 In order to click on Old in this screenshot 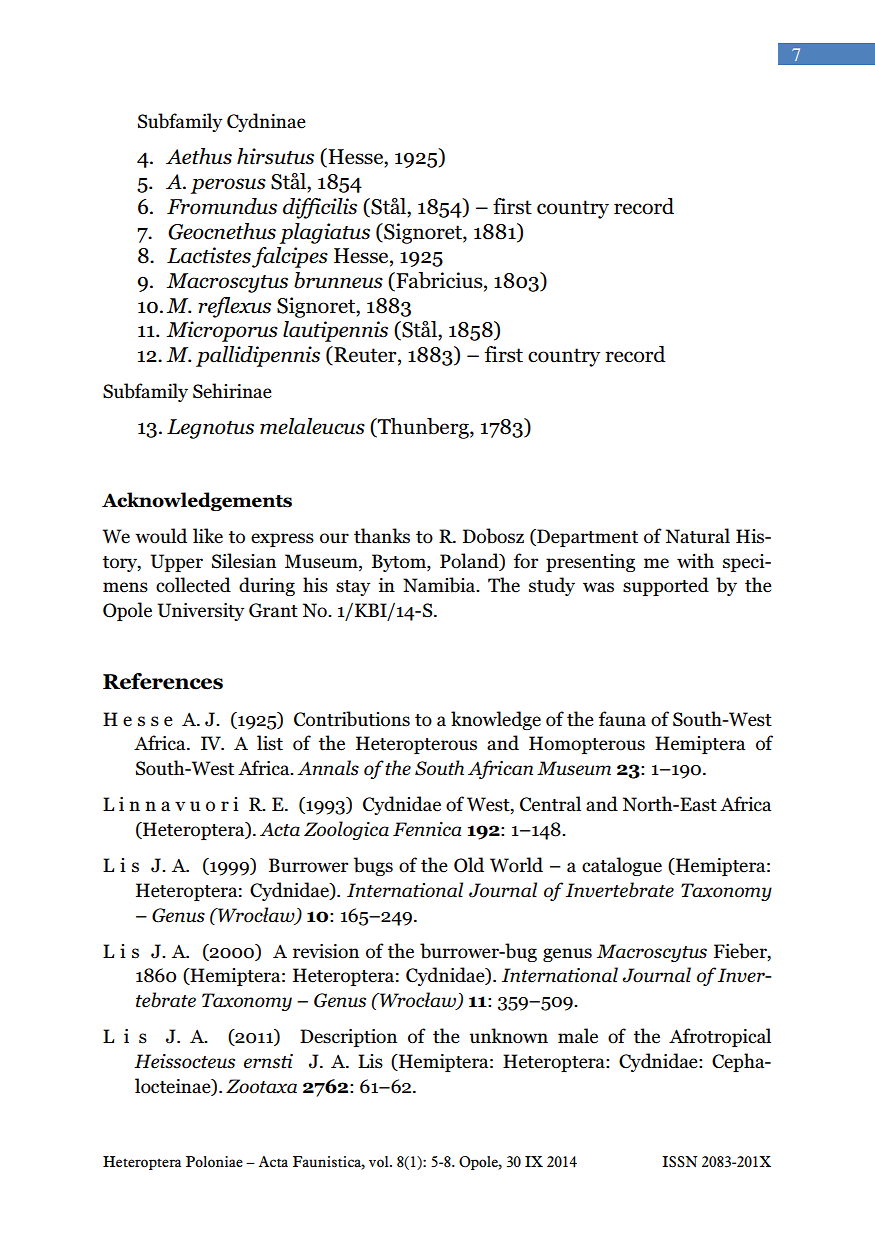, I will do `click(469, 865)`.
